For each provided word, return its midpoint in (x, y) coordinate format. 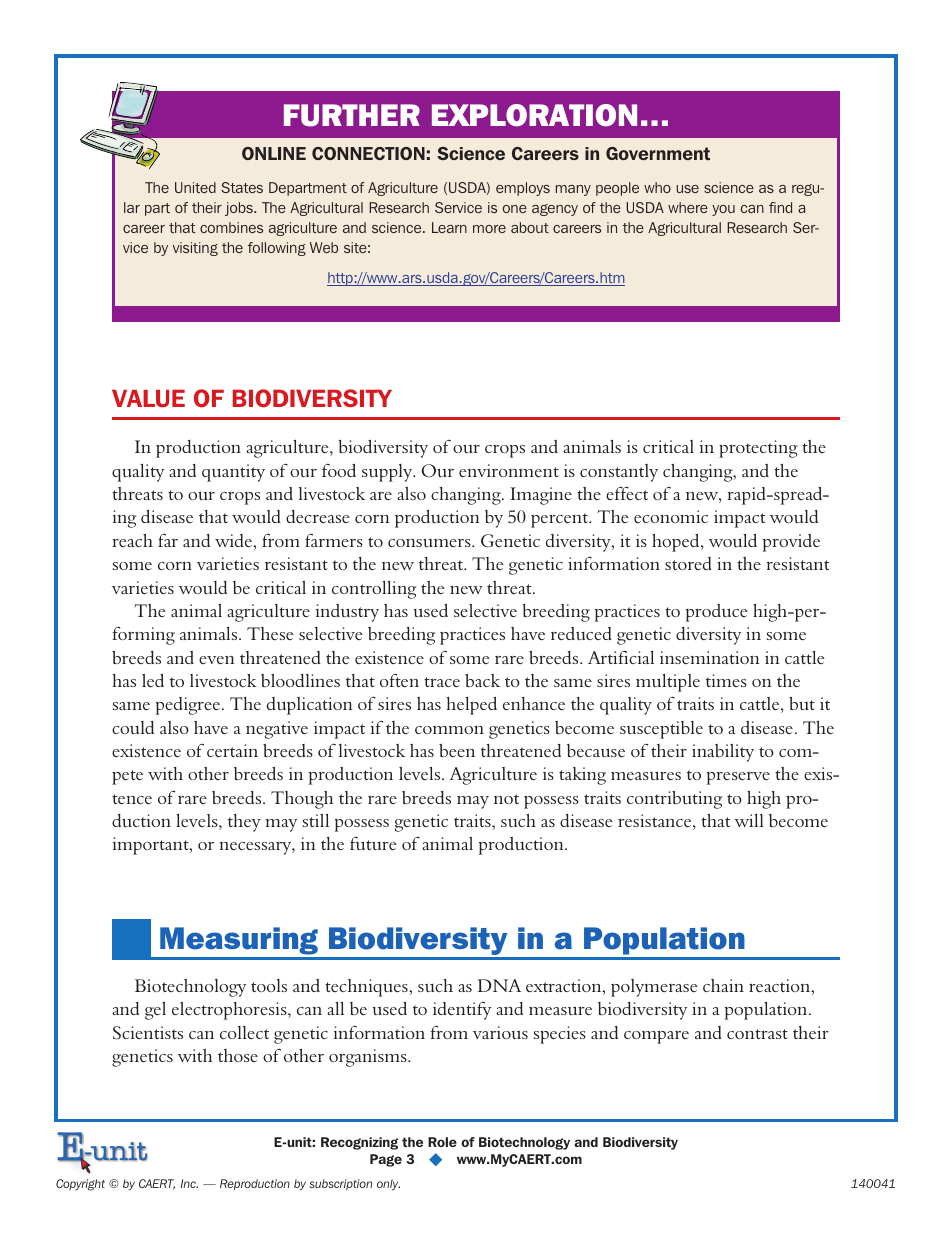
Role (442, 1142)
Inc (189, 1183)
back (482, 680)
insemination (710, 657)
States (242, 187)
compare (656, 1037)
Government (658, 153)
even (217, 660)
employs (523, 189)
